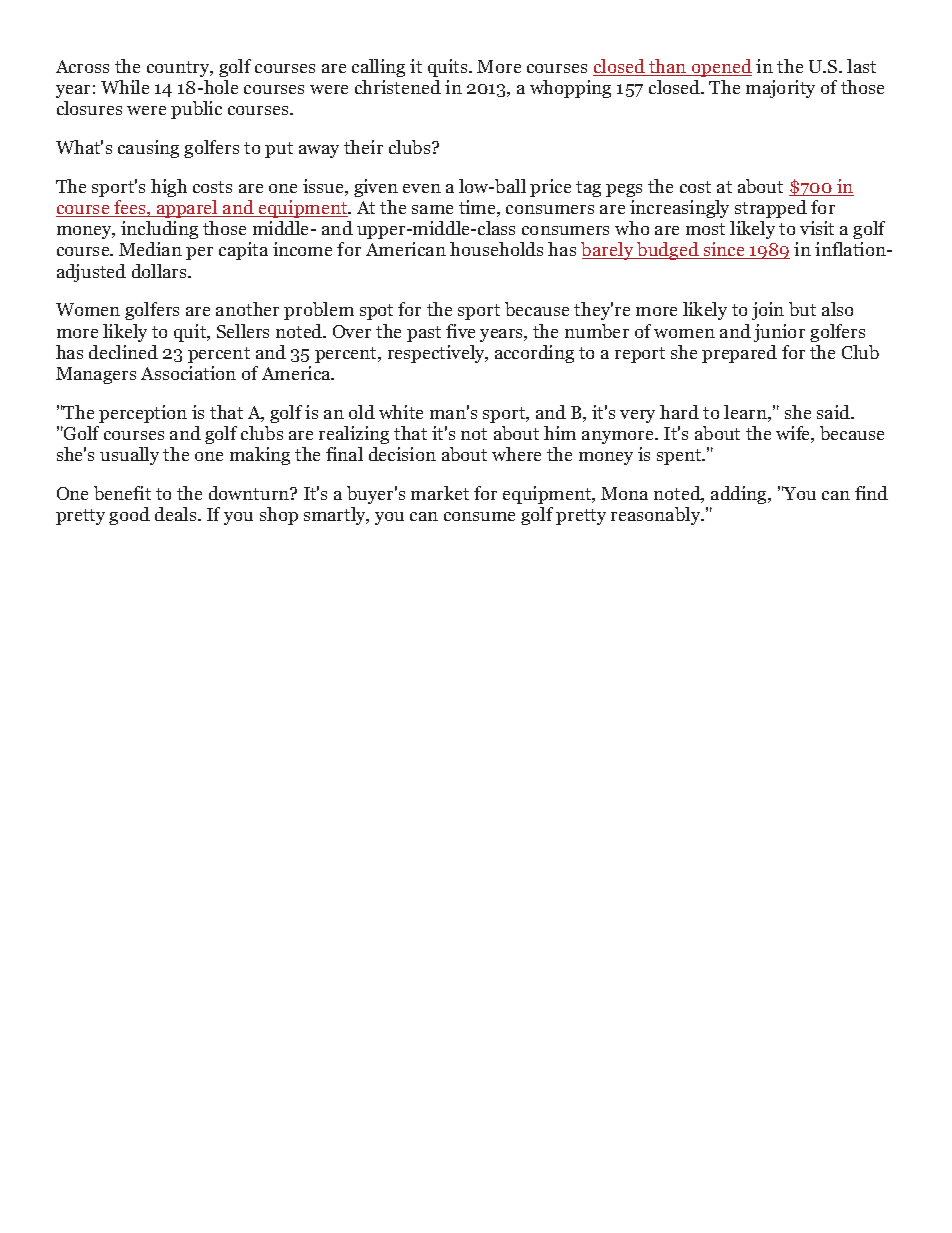 This document has width=952, height=1233. Describe the element at coordinates (376, 312) in the document. I see `spot` at that location.
